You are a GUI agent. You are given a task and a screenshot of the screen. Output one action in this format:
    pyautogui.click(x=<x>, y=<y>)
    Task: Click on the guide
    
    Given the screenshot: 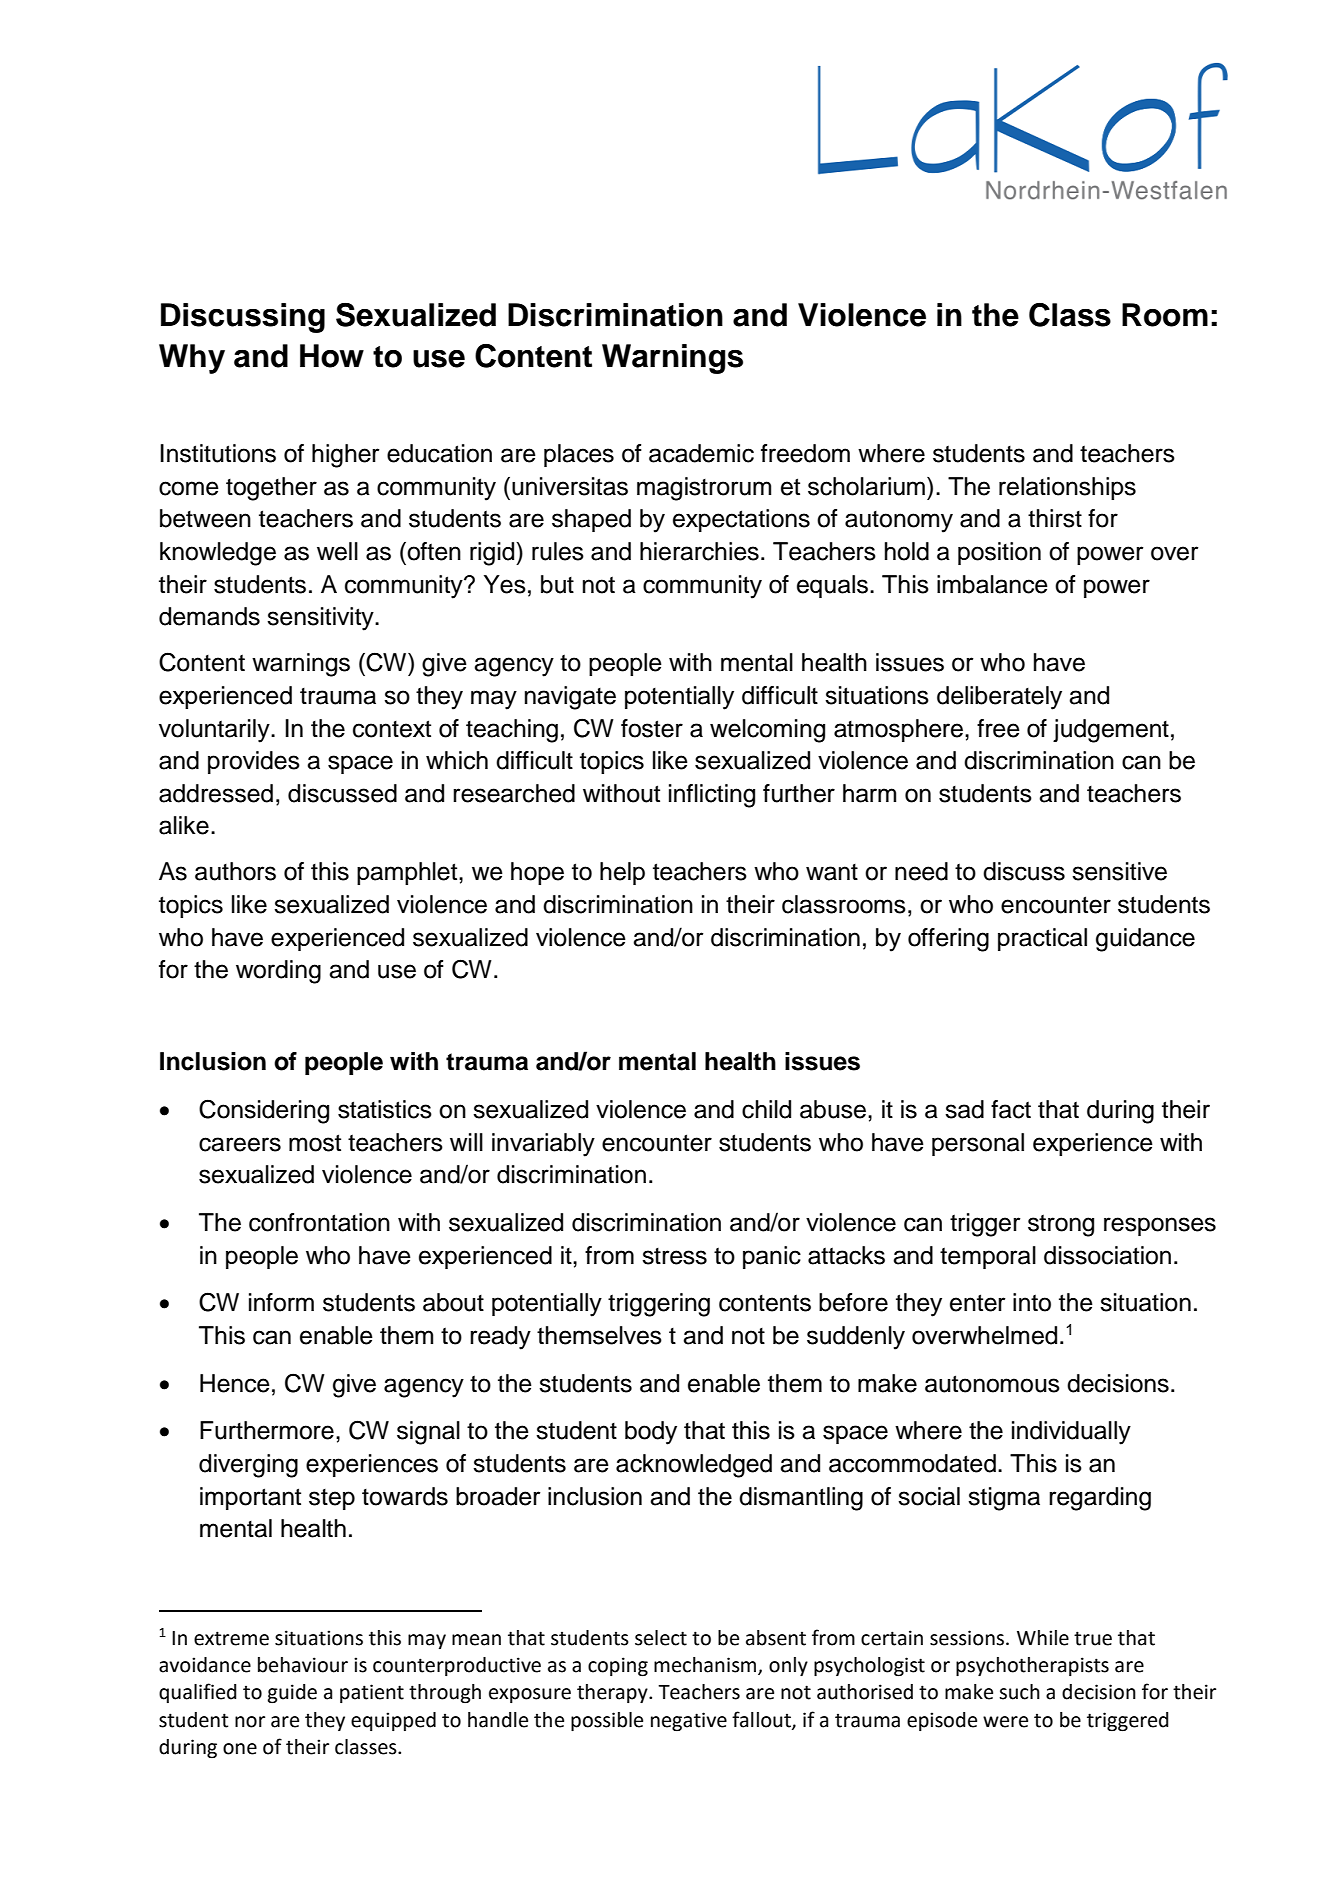 What is the action you would take?
    pyautogui.click(x=292, y=1694)
